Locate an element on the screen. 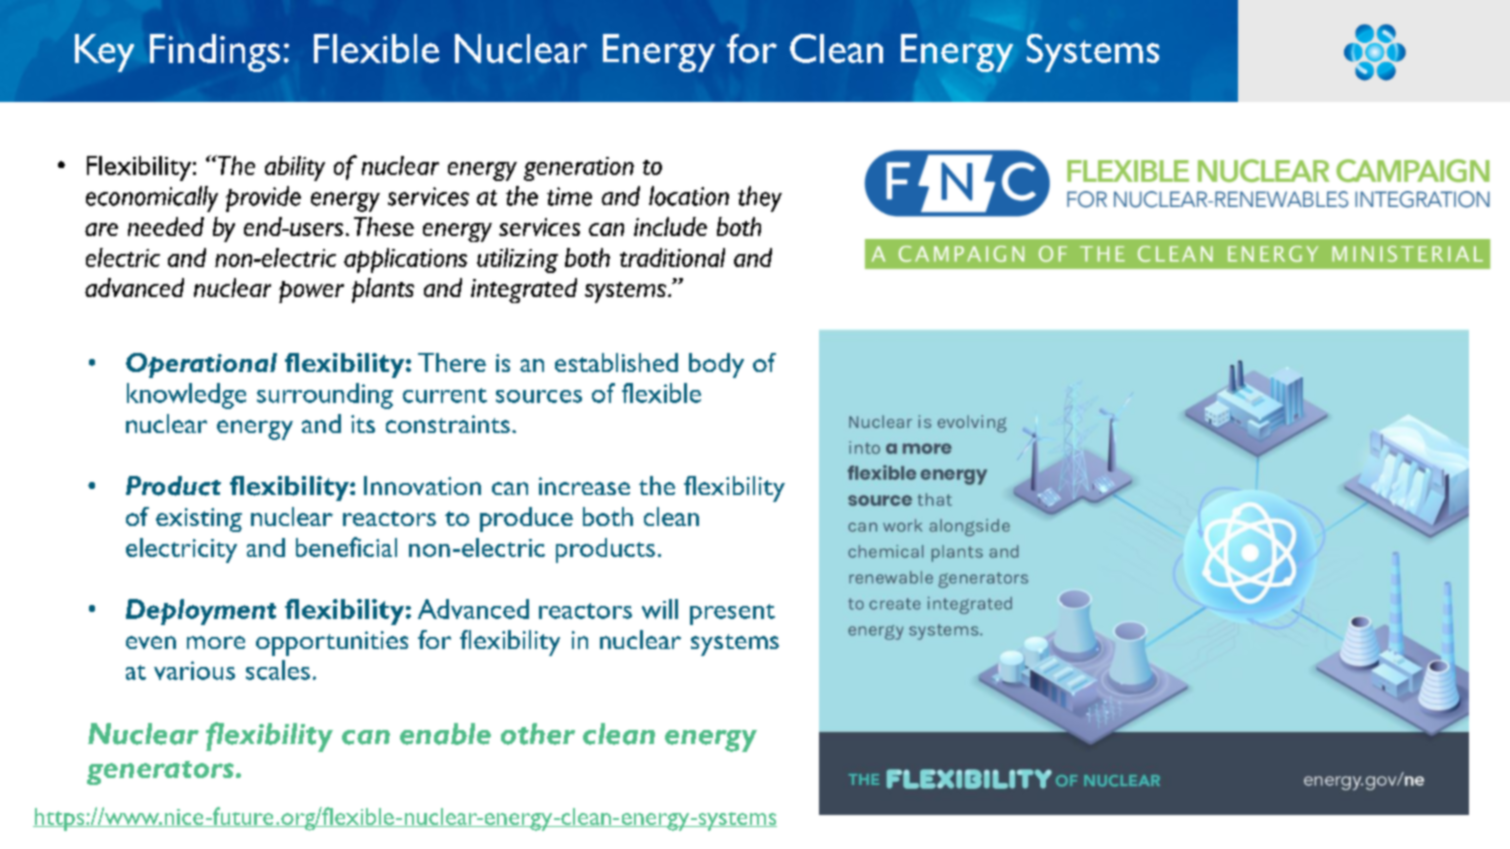 This screenshot has width=1510, height=849. generation is located at coordinates (579, 169).
